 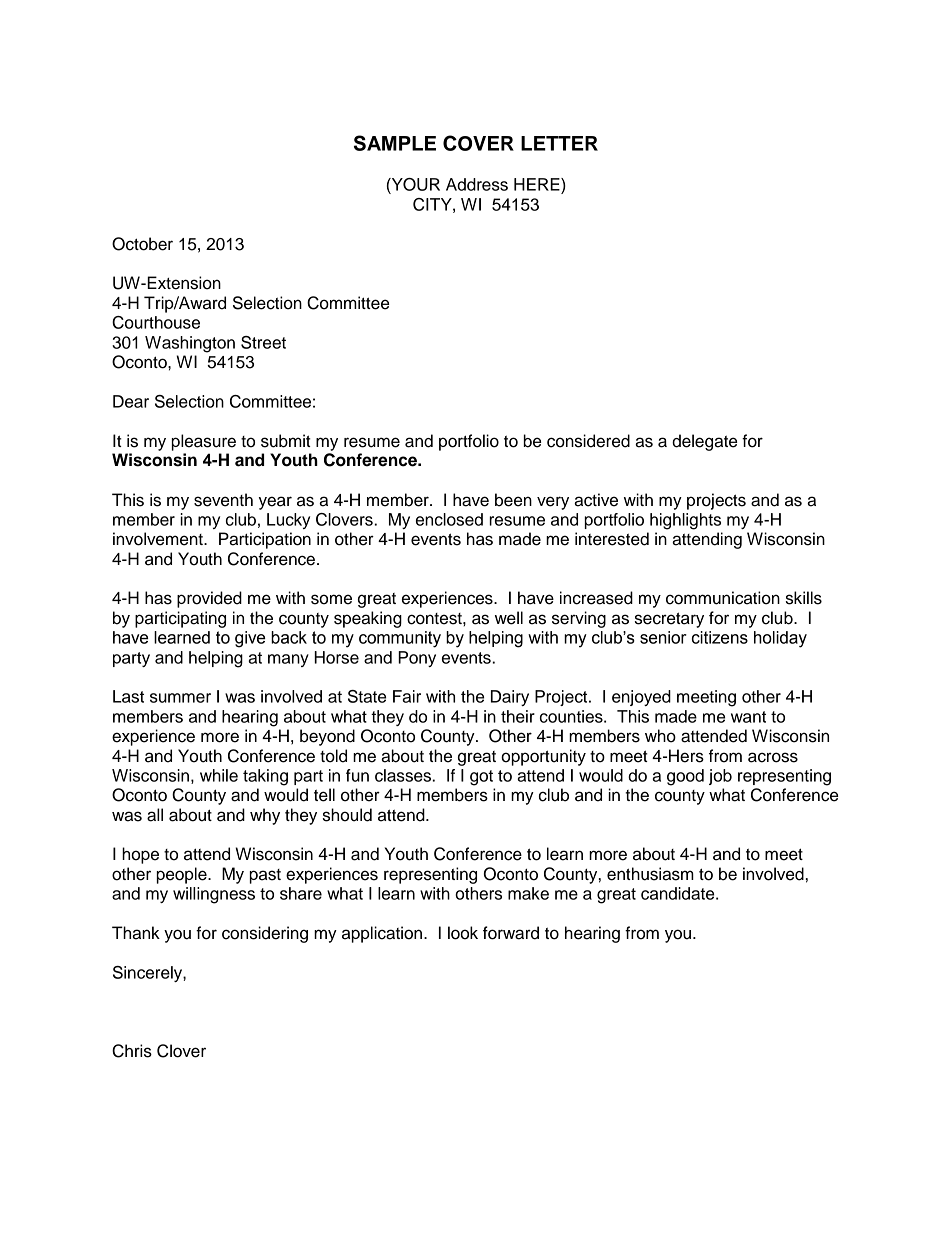 What do you see at coordinates (704, 442) in the screenshot?
I see `delegate` at bounding box center [704, 442].
